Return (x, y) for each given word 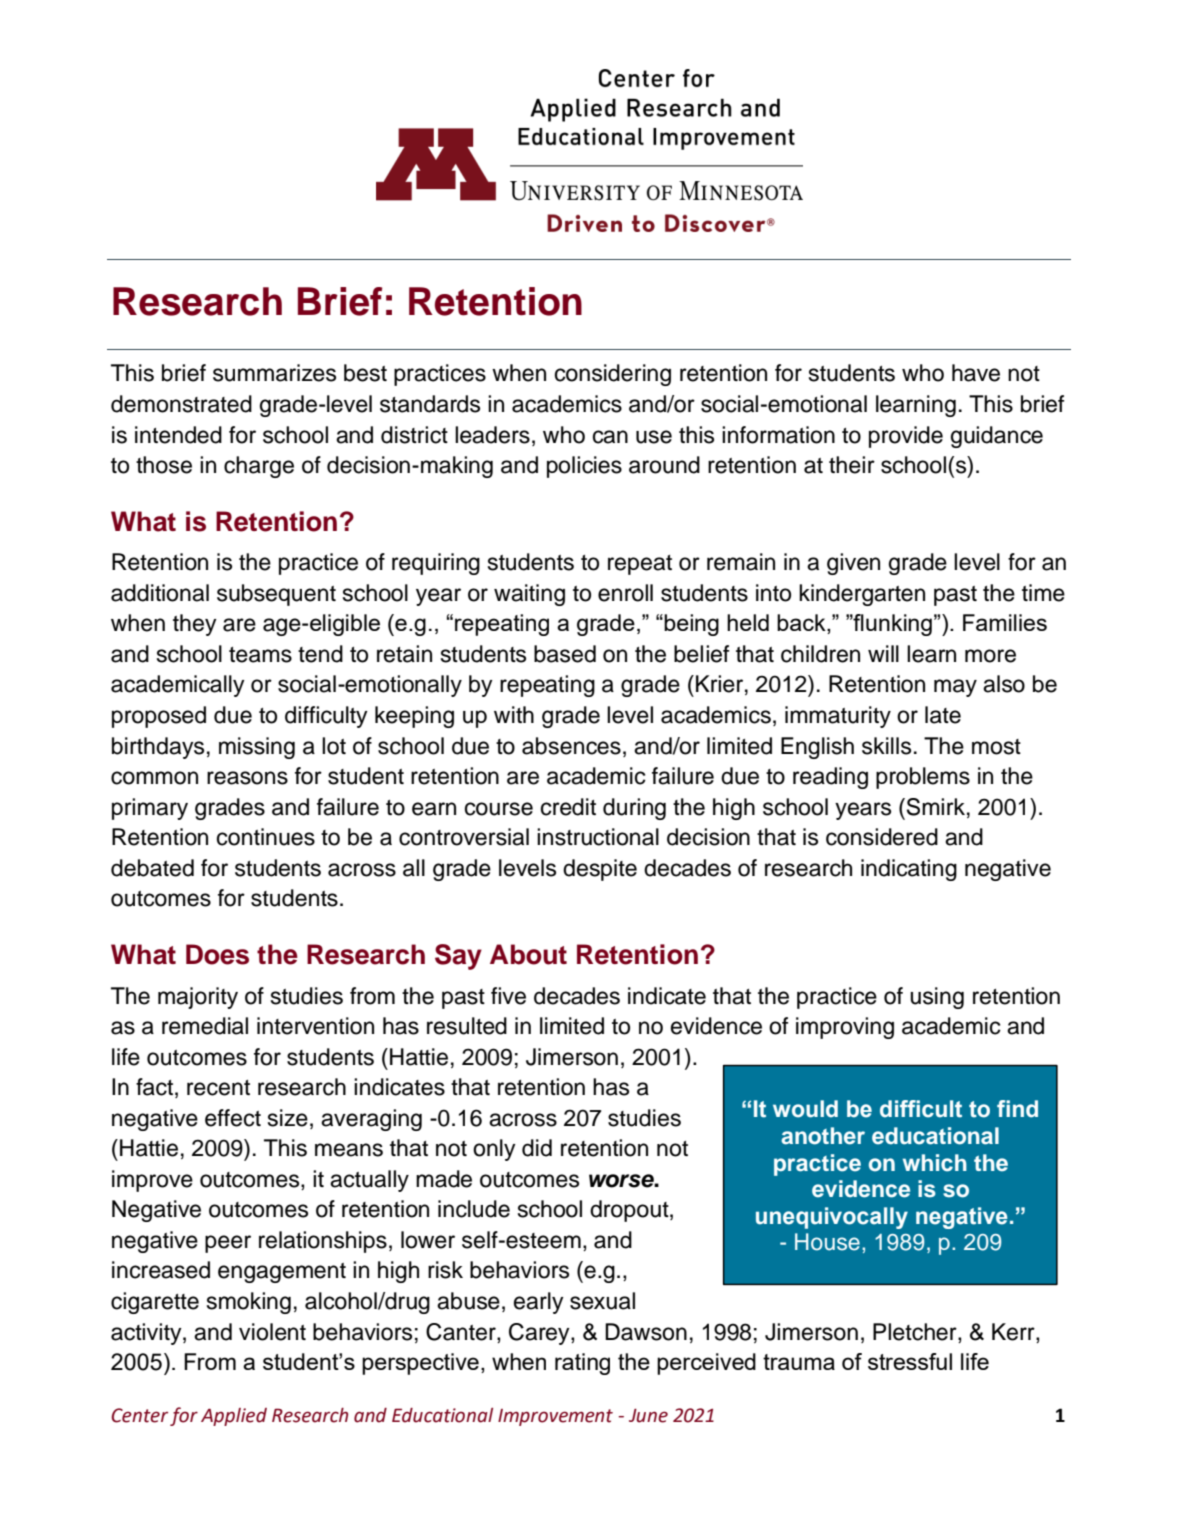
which (935, 1163)
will (883, 653)
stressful (910, 1361)
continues (266, 837)
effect (233, 1118)
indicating (909, 870)
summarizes (274, 373)
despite (600, 870)
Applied (234, 1417)
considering (613, 375)
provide (906, 437)
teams (260, 655)
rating (582, 1364)
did (537, 1148)
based (565, 654)
